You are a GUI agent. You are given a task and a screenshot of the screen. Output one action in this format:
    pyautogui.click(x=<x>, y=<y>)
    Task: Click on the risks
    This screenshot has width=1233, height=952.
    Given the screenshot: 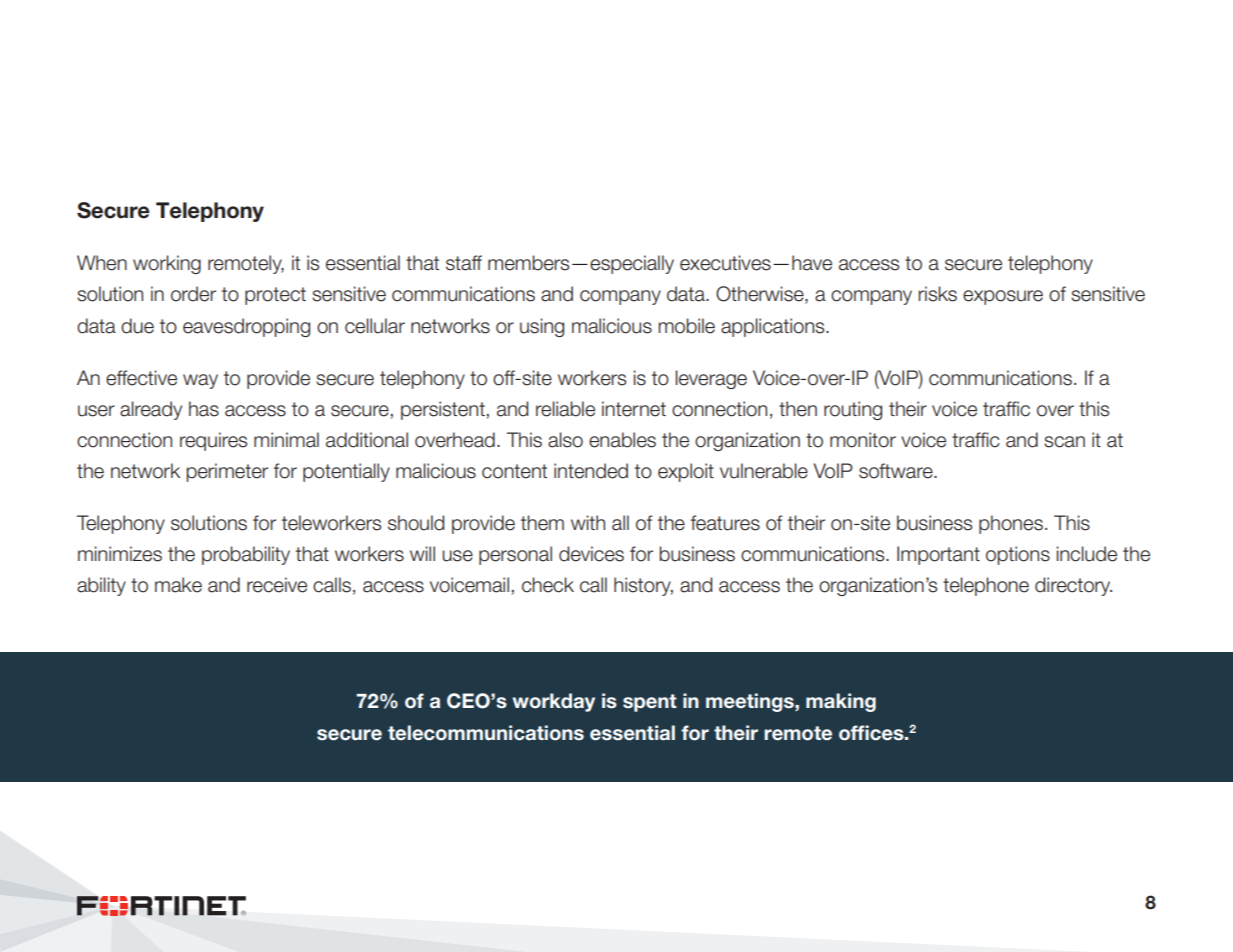 What is the action you would take?
    pyautogui.click(x=937, y=294)
